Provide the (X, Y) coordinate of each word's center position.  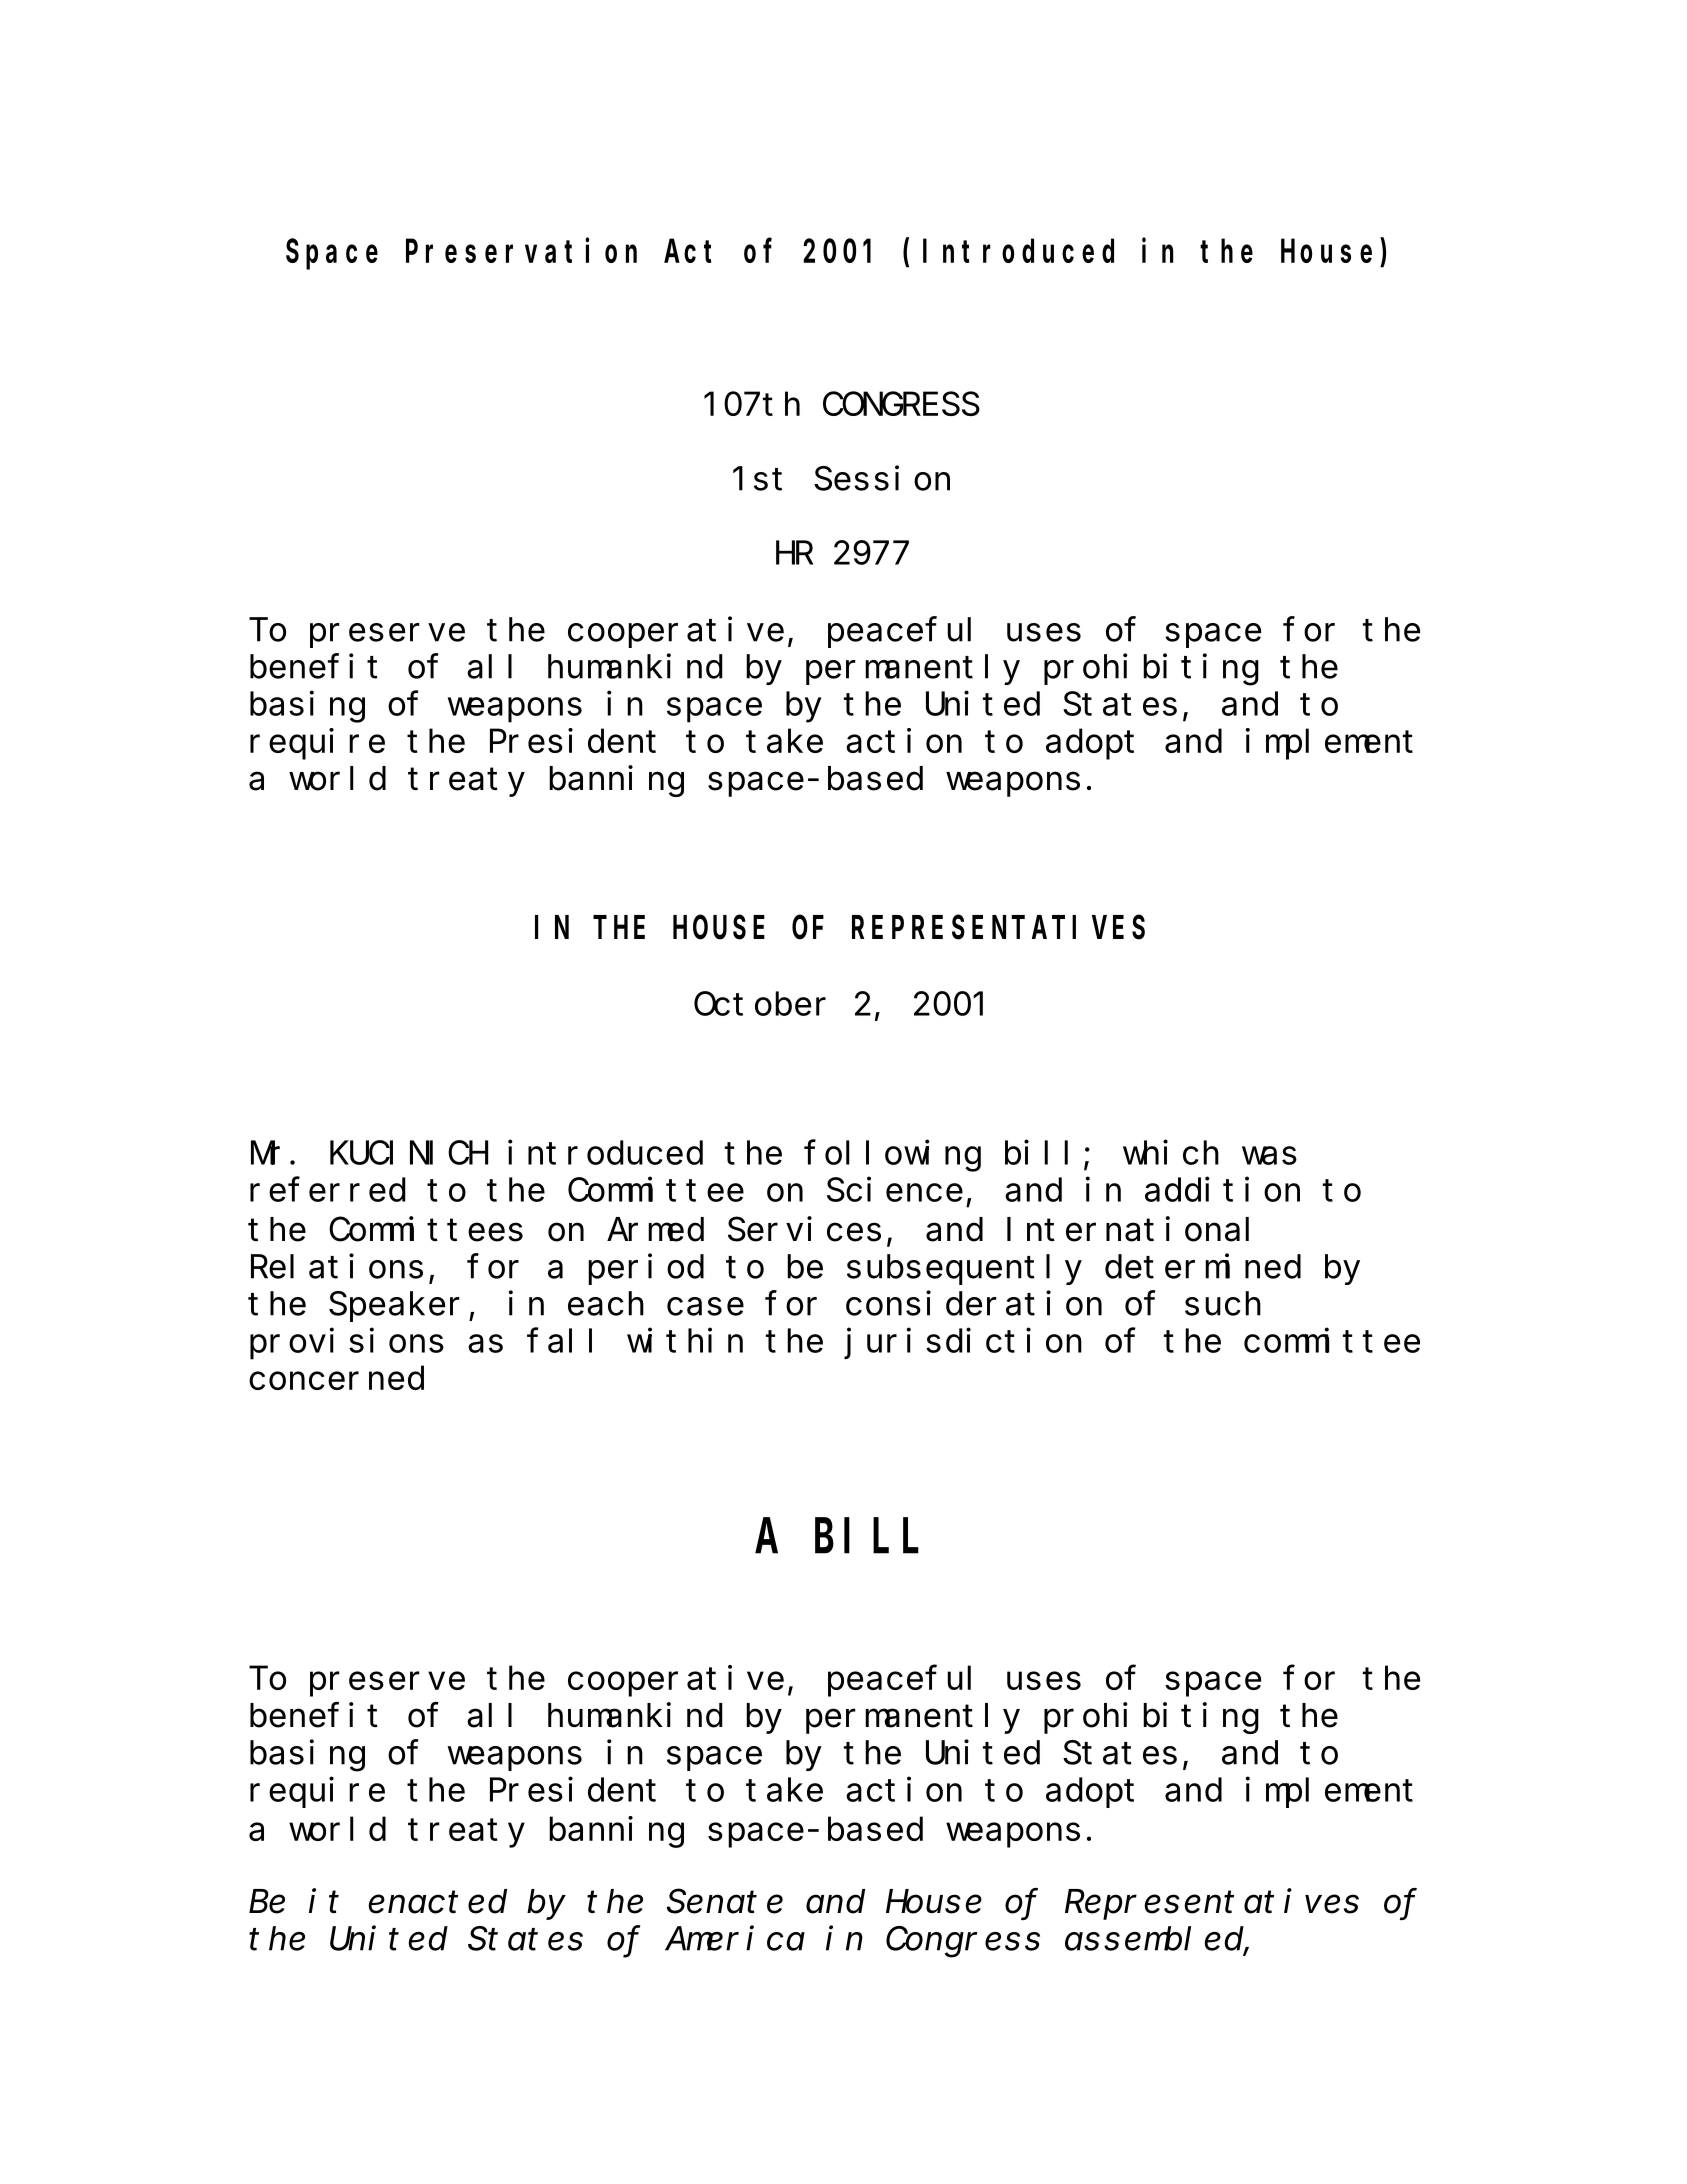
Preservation (521, 250)
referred (328, 1190)
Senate (725, 1902)
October (760, 1004)
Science (895, 1189)
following (893, 1156)
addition (1222, 1189)
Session (882, 478)
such (1223, 1304)
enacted (438, 1902)
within (685, 1340)
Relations (337, 1266)
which (1171, 1152)
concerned (336, 1378)
